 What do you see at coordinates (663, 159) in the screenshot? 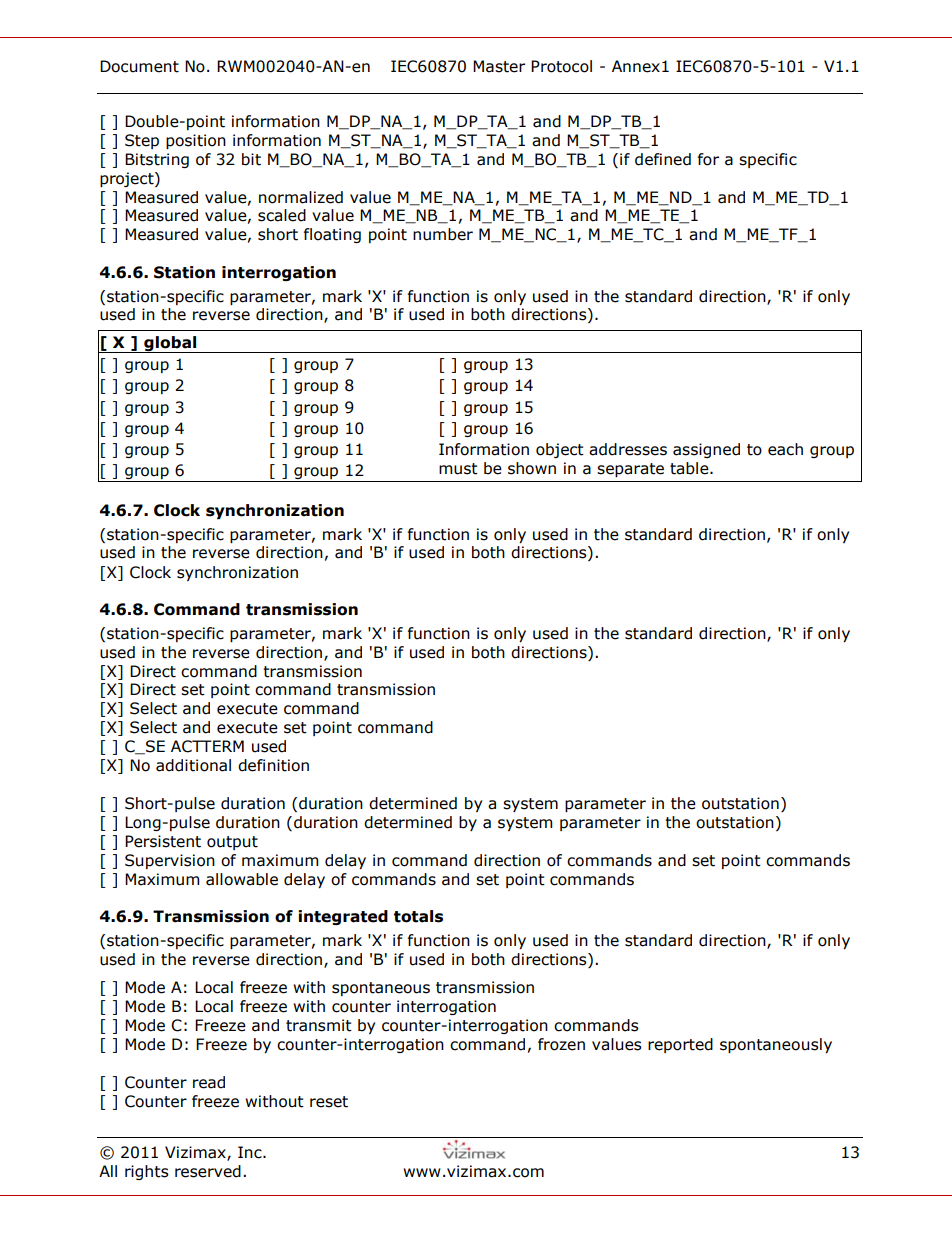
I see `defined` at bounding box center [663, 159].
